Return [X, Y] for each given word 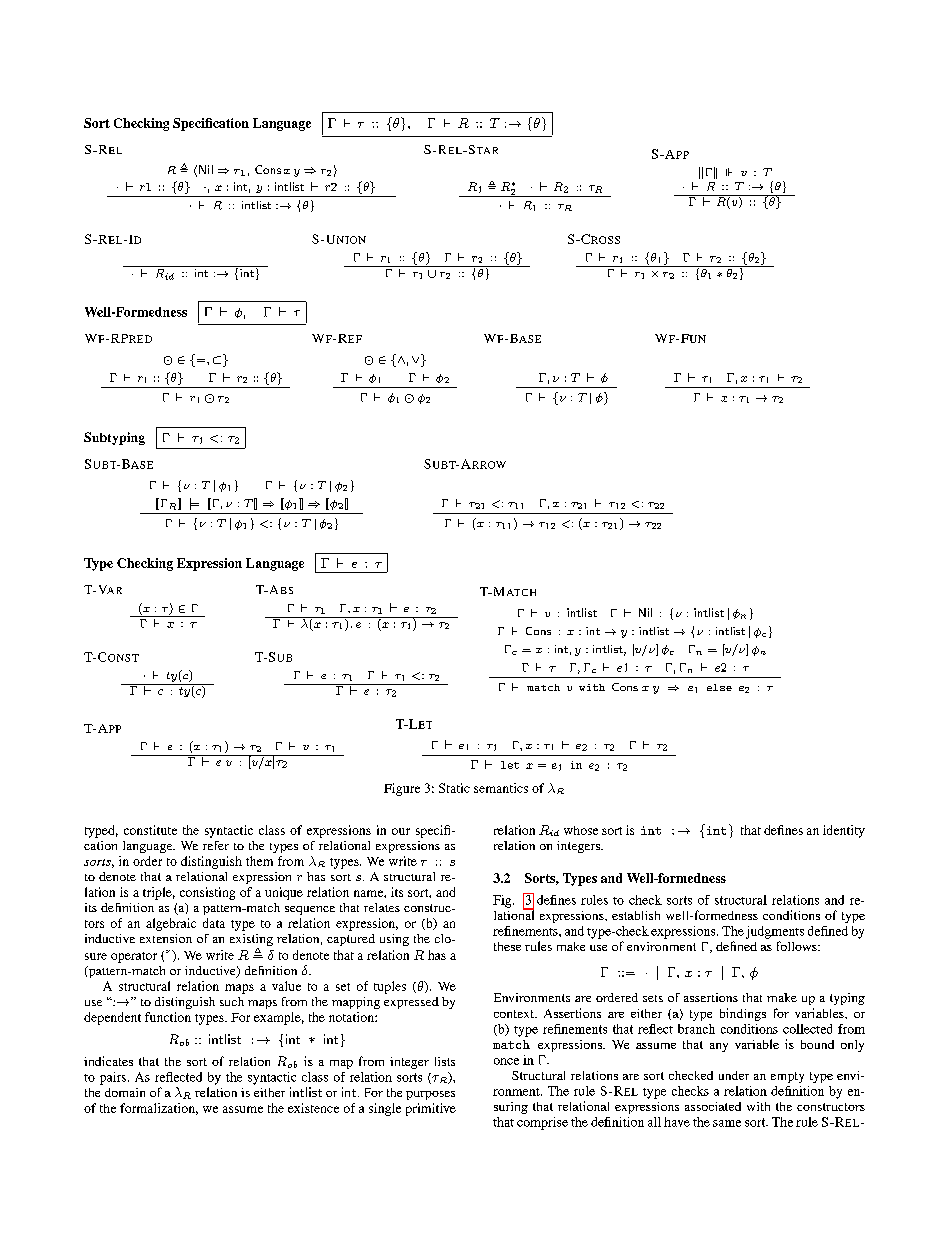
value [286, 986]
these [507, 946]
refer [216, 845]
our [401, 831]
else [719, 687]
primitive [431, 1109]
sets [653, 998]
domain [125, 1092]
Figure [402, 789]
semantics [501, 788]
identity [844, 831]
